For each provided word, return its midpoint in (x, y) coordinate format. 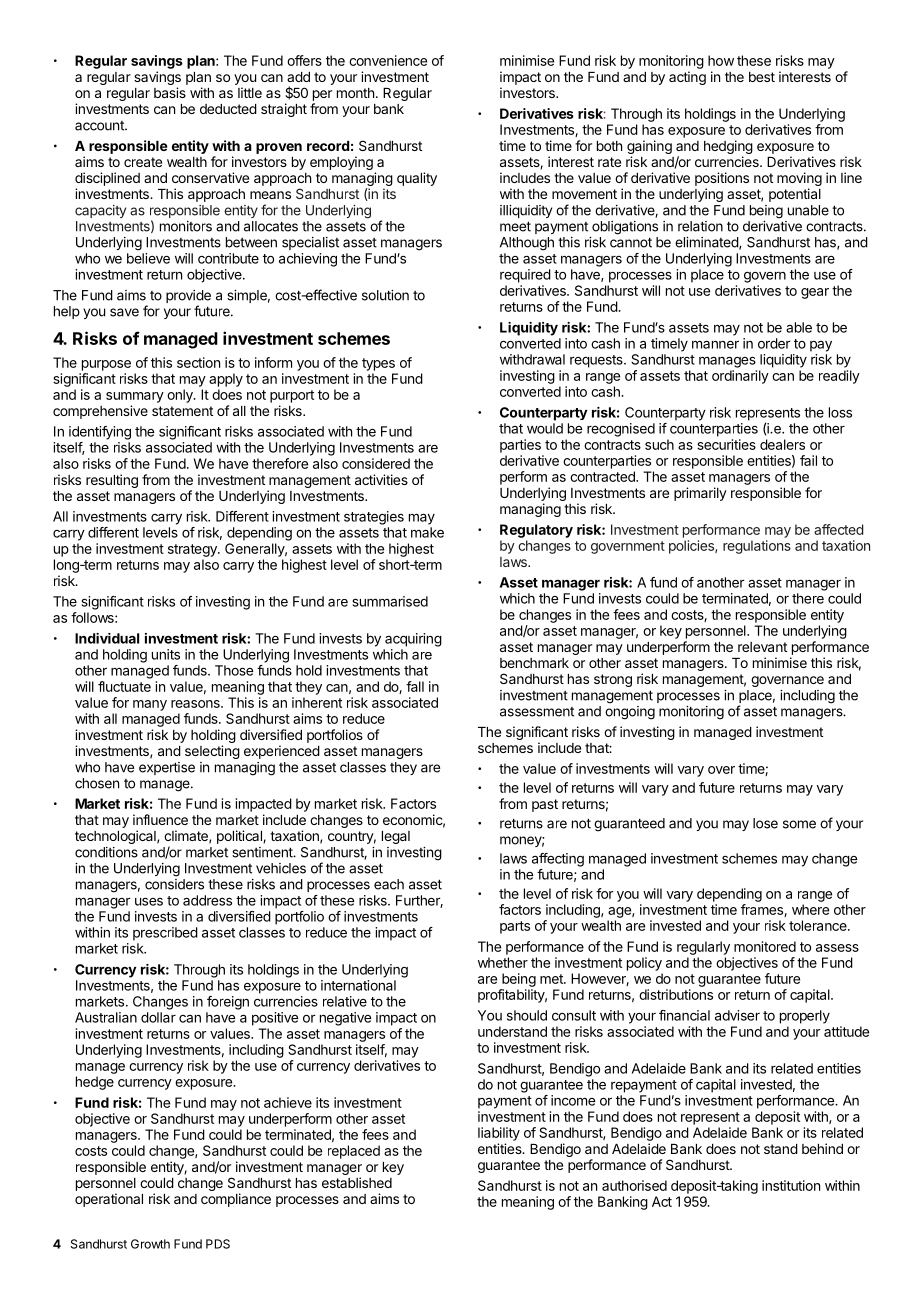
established (357, 1182)
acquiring (413, 640)
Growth (150, 1244)
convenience (388, 60)
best (762, 77)
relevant (762, 647)
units (166, 654)
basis (170, 92)
